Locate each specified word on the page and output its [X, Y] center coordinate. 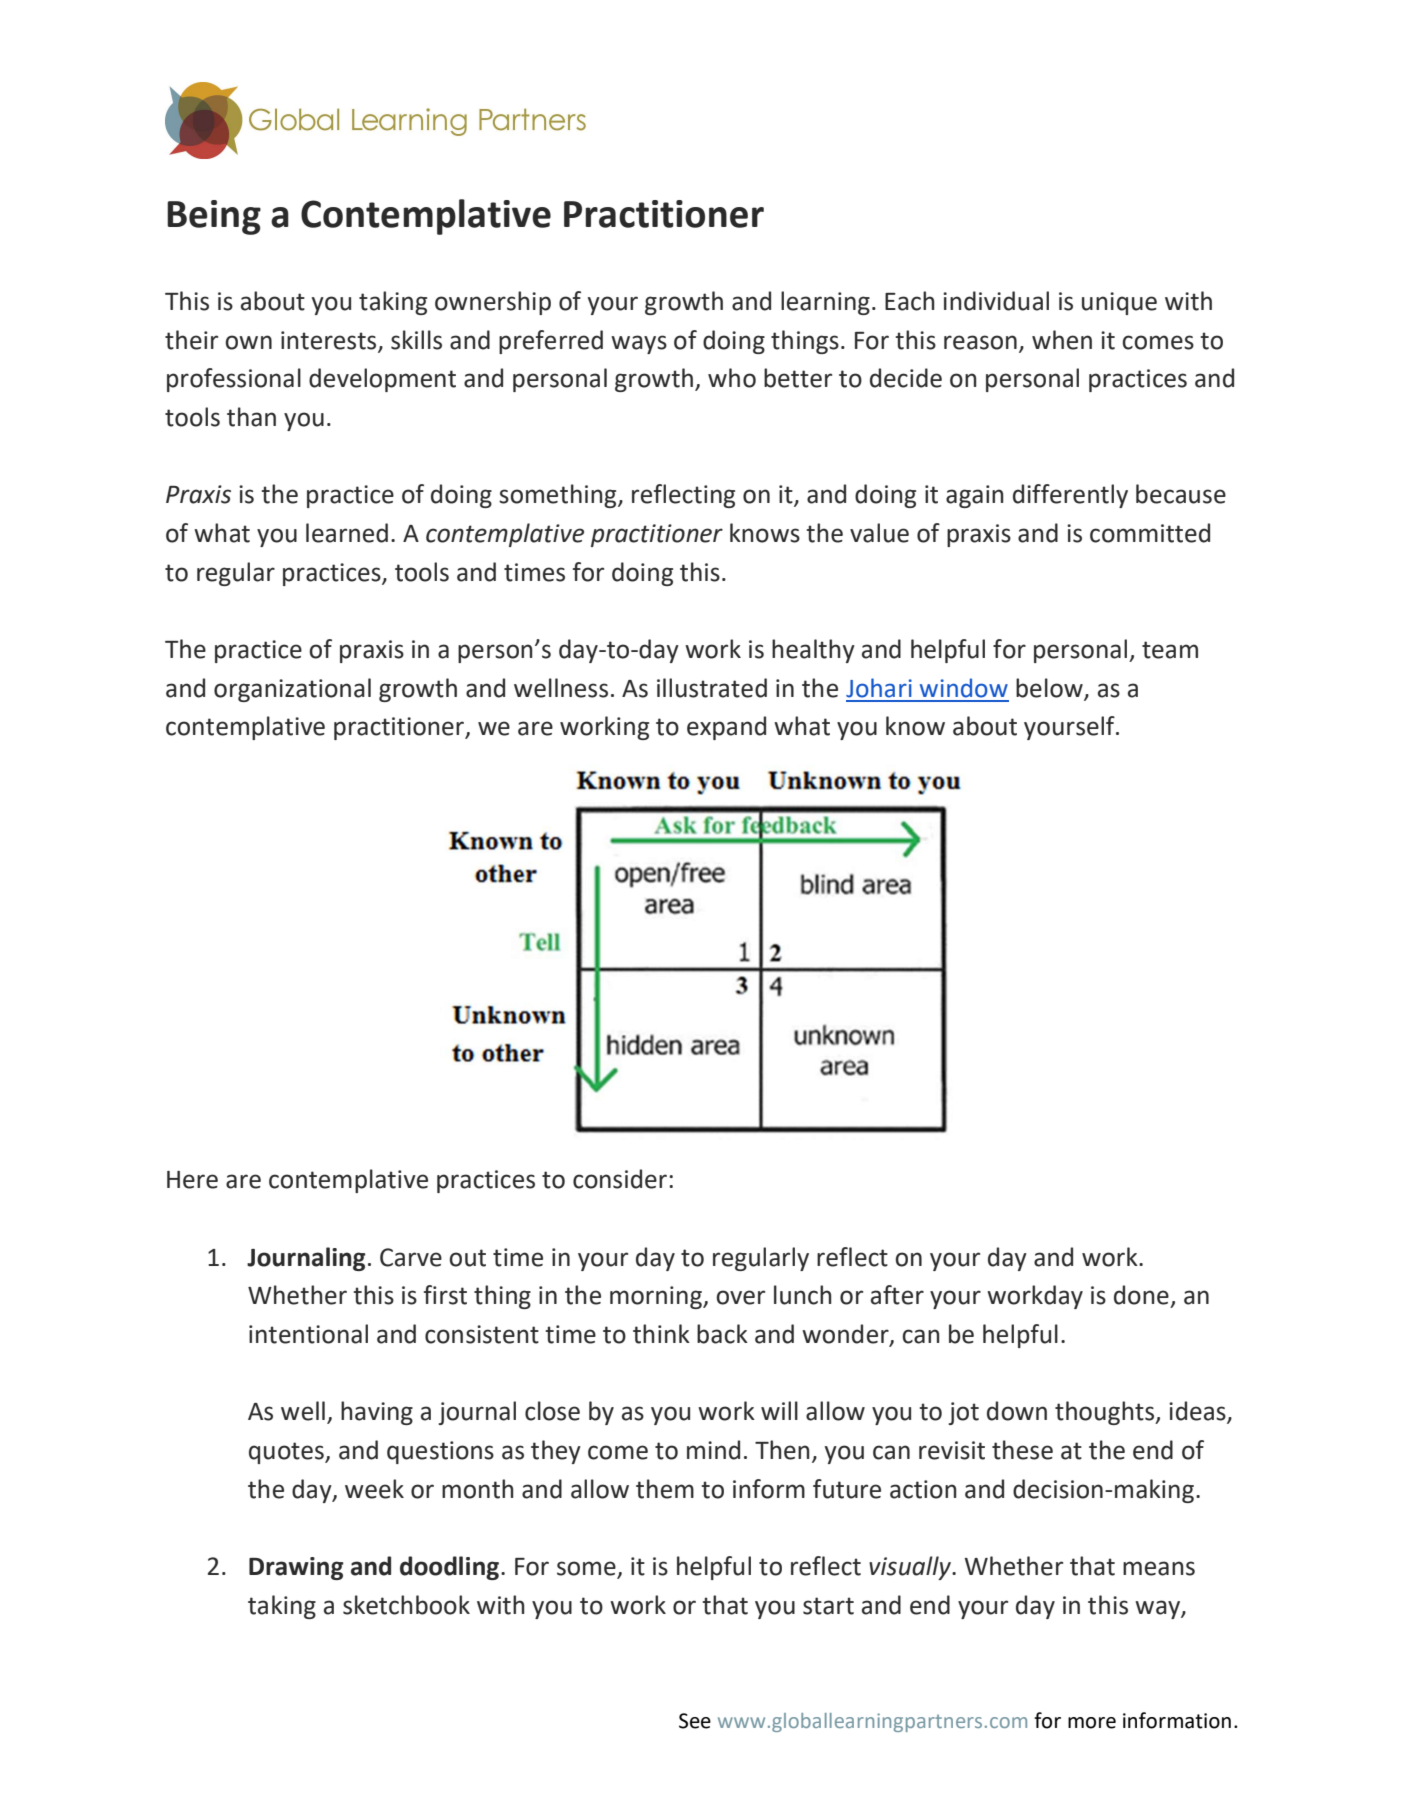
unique [1119, 303]
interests [328, 340]
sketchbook [406, 1605]
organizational [292, 690]
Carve [411, 1257]
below [1049, 688]
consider [621, 1179]
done [1141, 1295]
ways [639, 344]
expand [726, 728]
